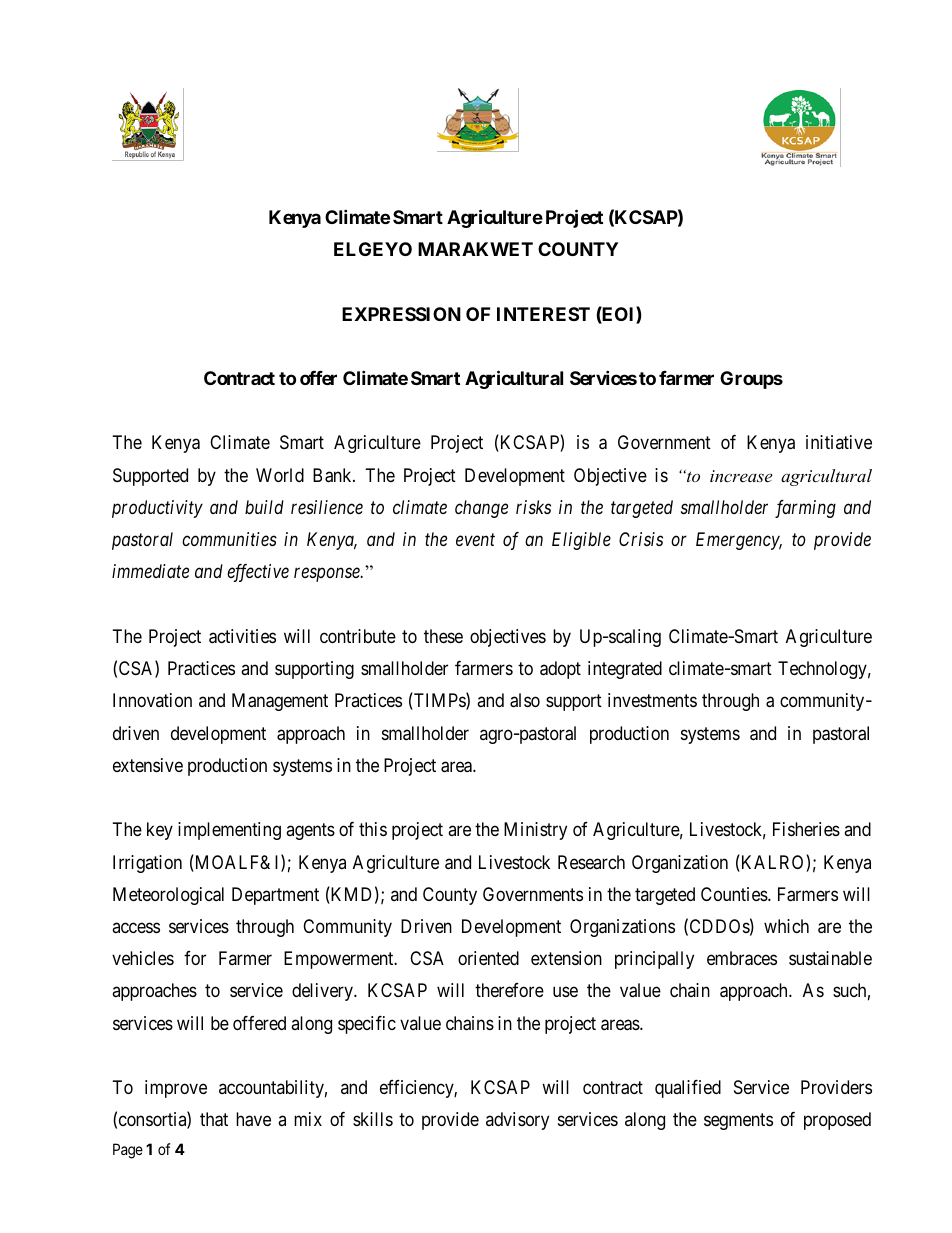 The width and height of the screenshot is (952, 1233). I want to click on advisory, so click(517, 1121).
